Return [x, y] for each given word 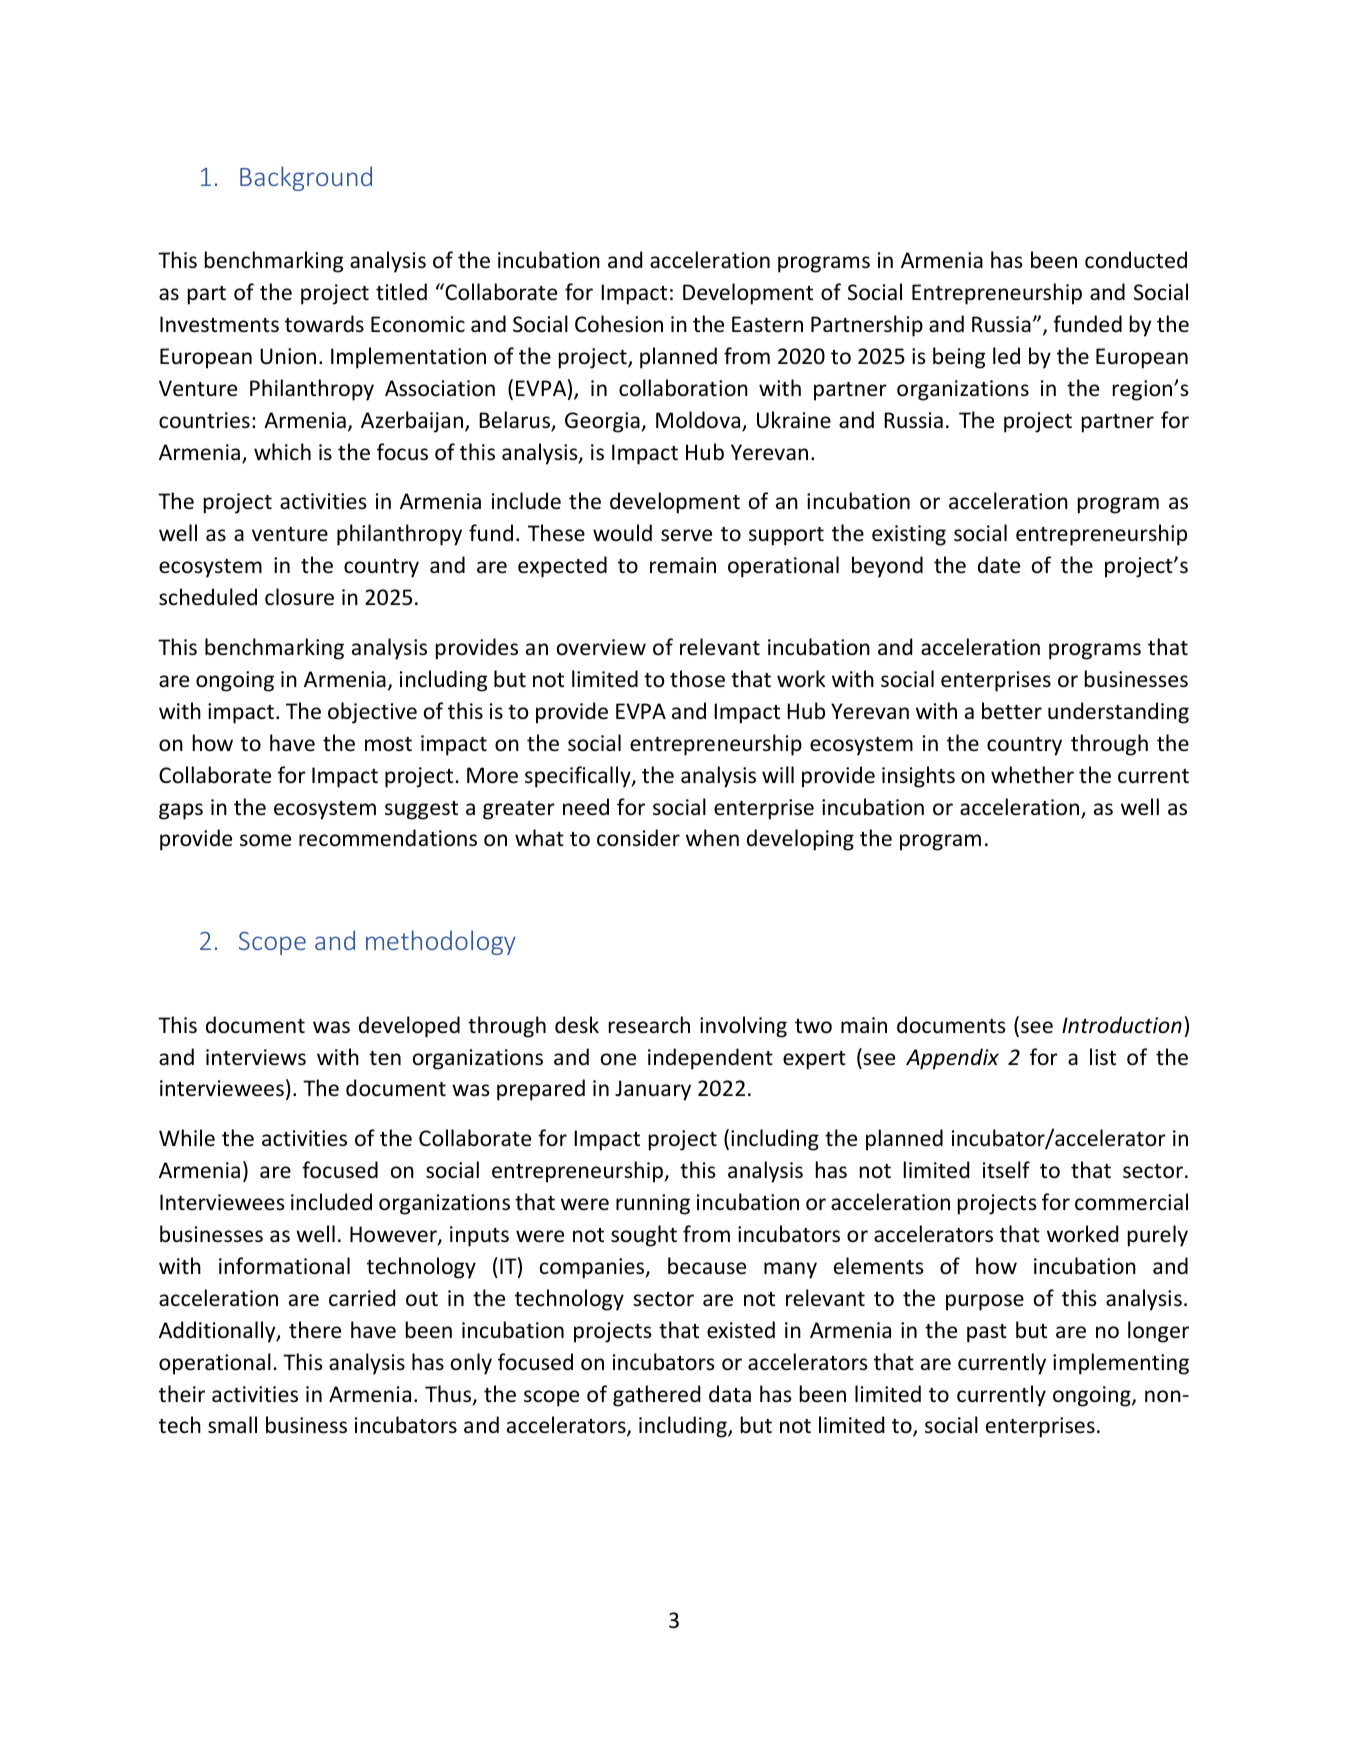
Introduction [1122, 1025]
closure [299, 597]
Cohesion [619, 324]
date [999, 565]
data [730, 1393]
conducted [1136, 260]
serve [686, 535]
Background [306, 178]
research [649, 1025]
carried [362, 1298]
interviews [256, 1057]
